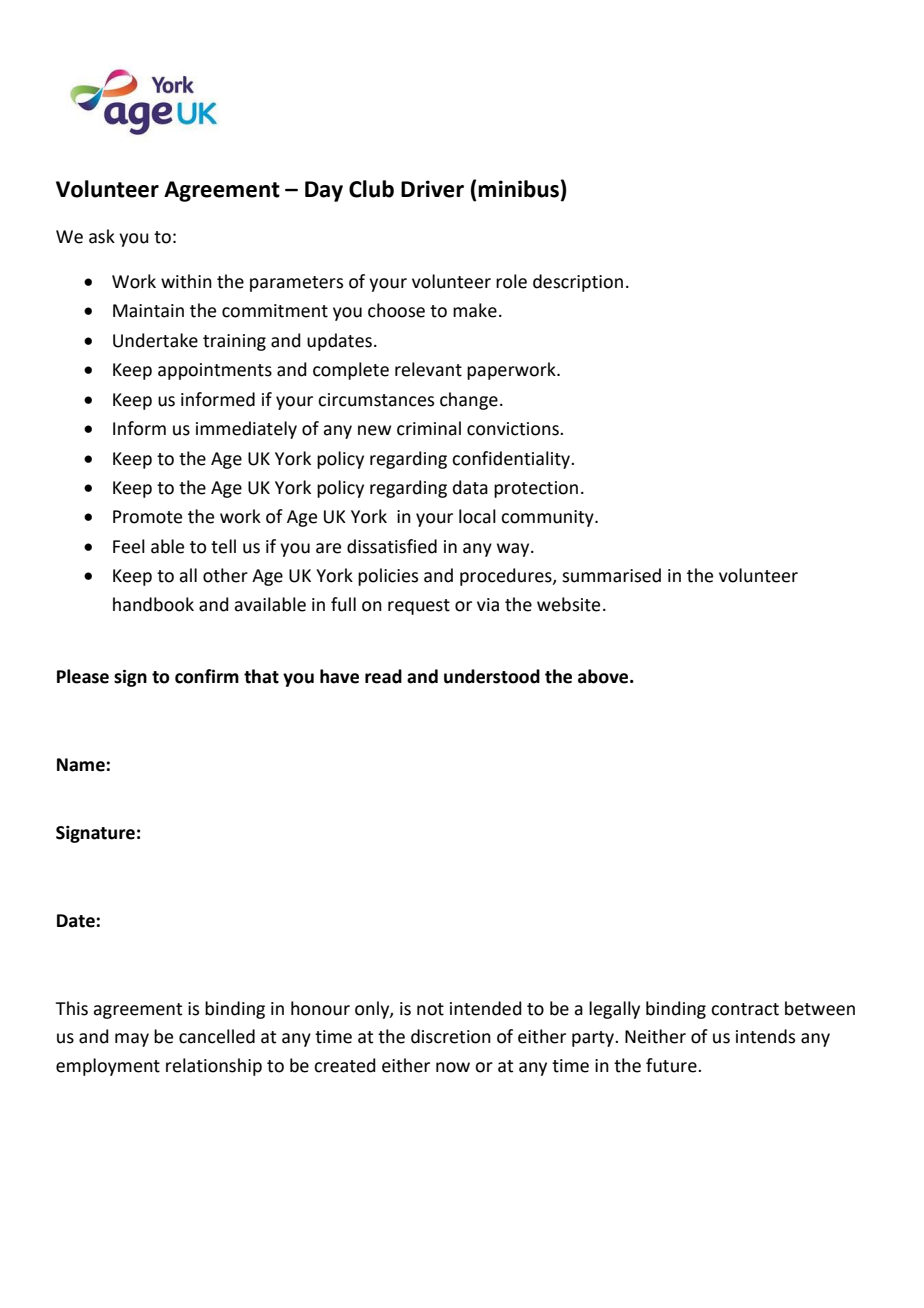 The width and height of the screenshot is (924, 1308). Describe the element at coordinates (428, 369) in the screenshot. I see `relevant` at that location.
